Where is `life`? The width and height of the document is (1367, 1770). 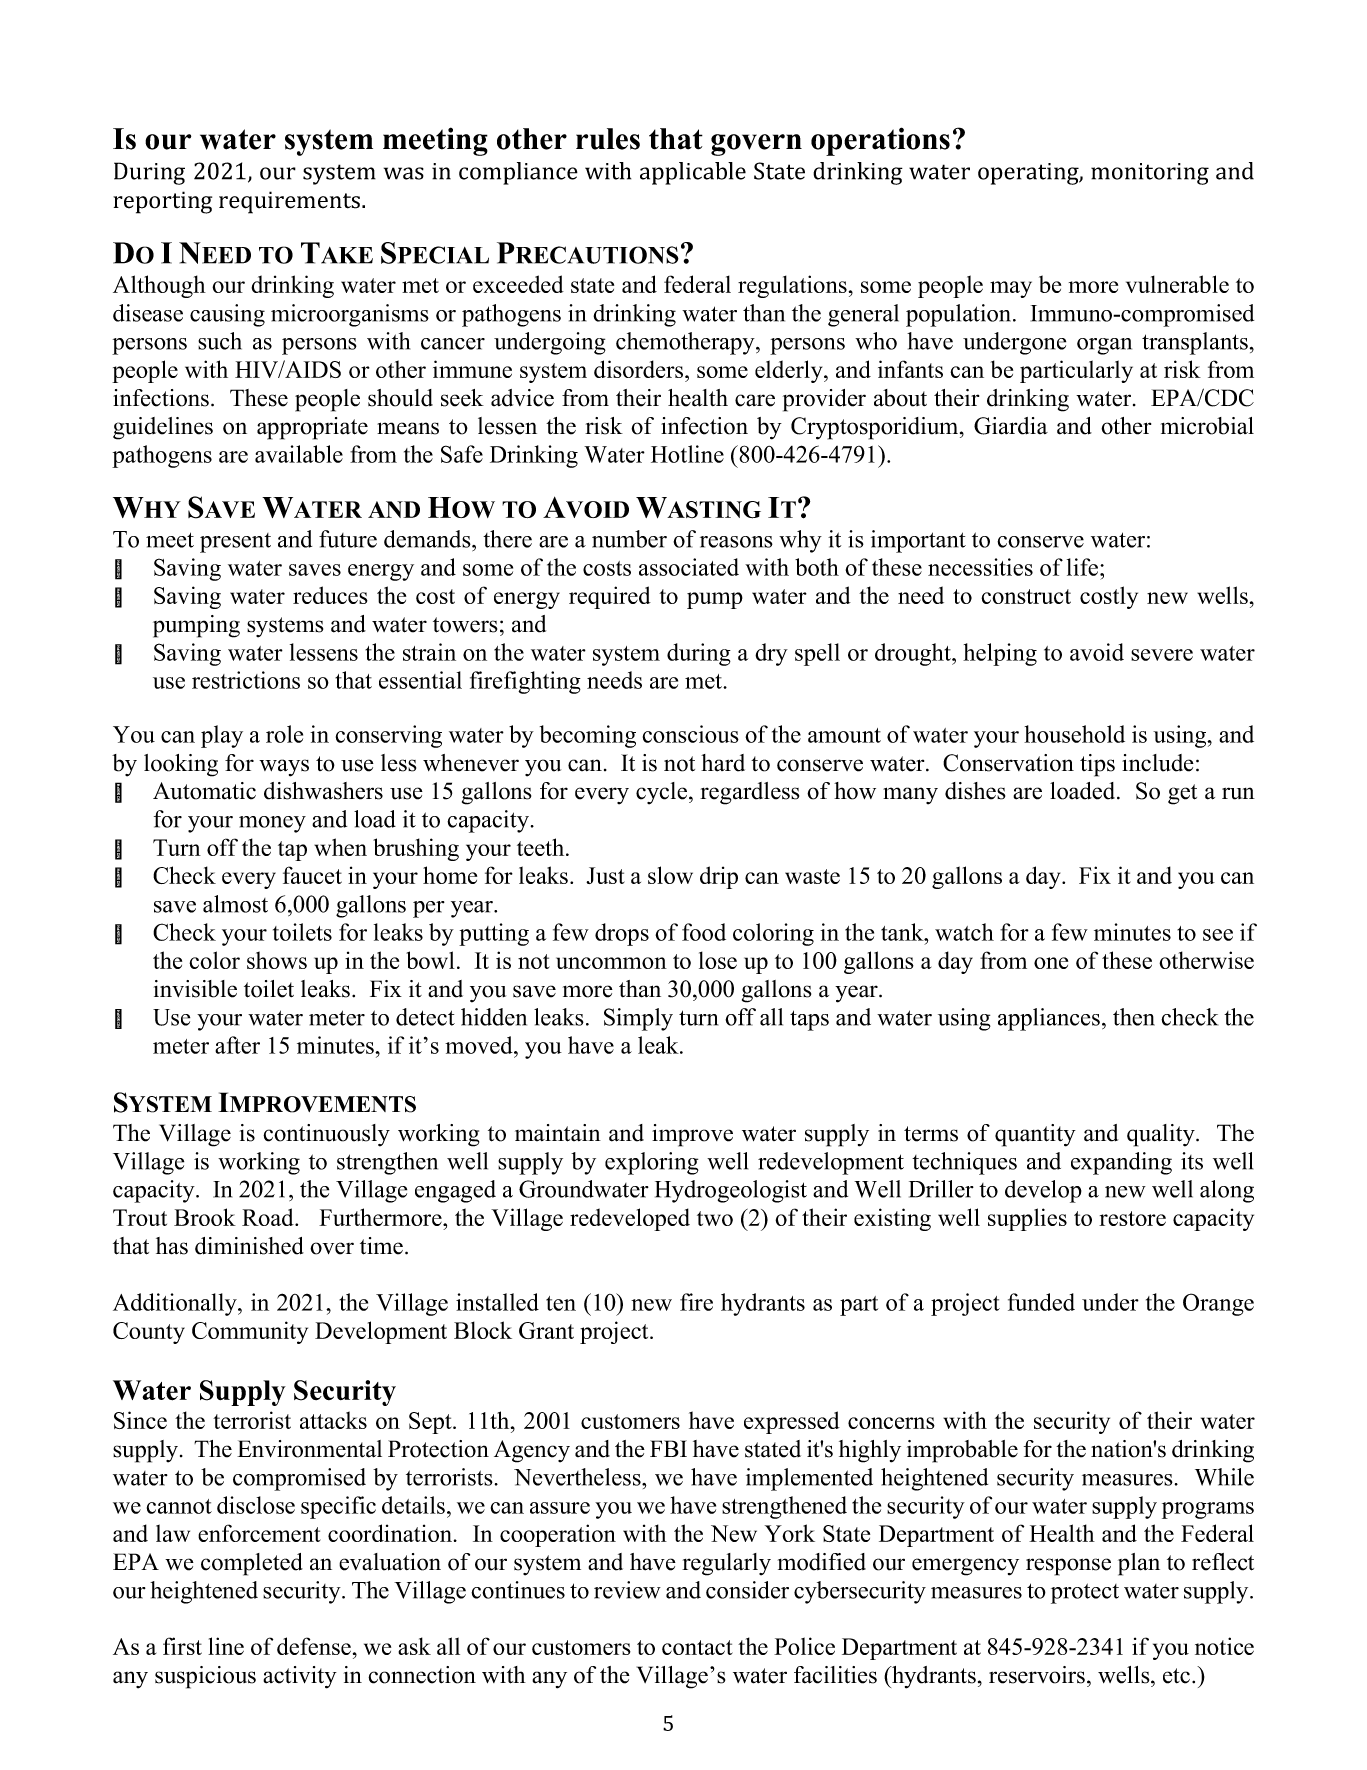 life is located at coordinates (1084, 567).
